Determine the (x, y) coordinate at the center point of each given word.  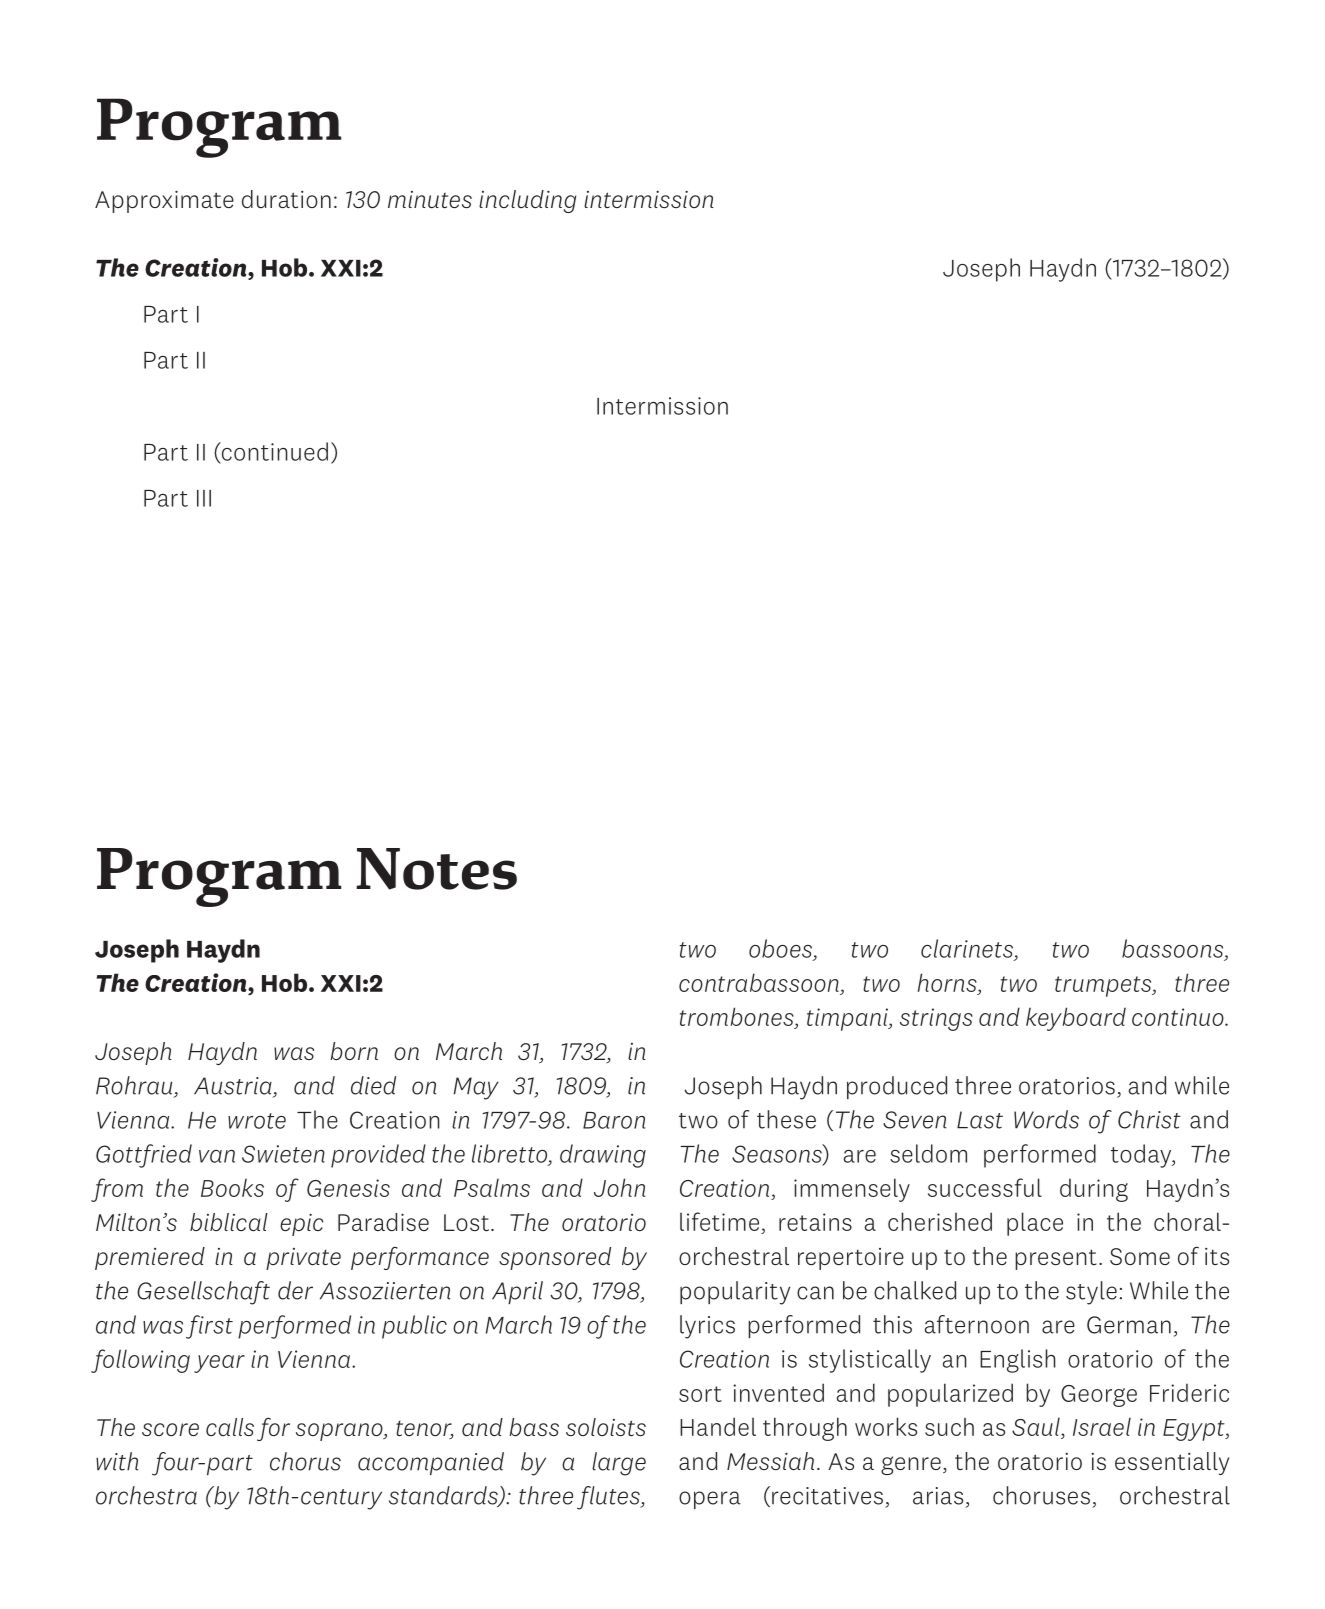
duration (286, 199)
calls (230, 1427)
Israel (1102, 1427)
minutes (430, 199)
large (619, 1464)
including (527, 201)
